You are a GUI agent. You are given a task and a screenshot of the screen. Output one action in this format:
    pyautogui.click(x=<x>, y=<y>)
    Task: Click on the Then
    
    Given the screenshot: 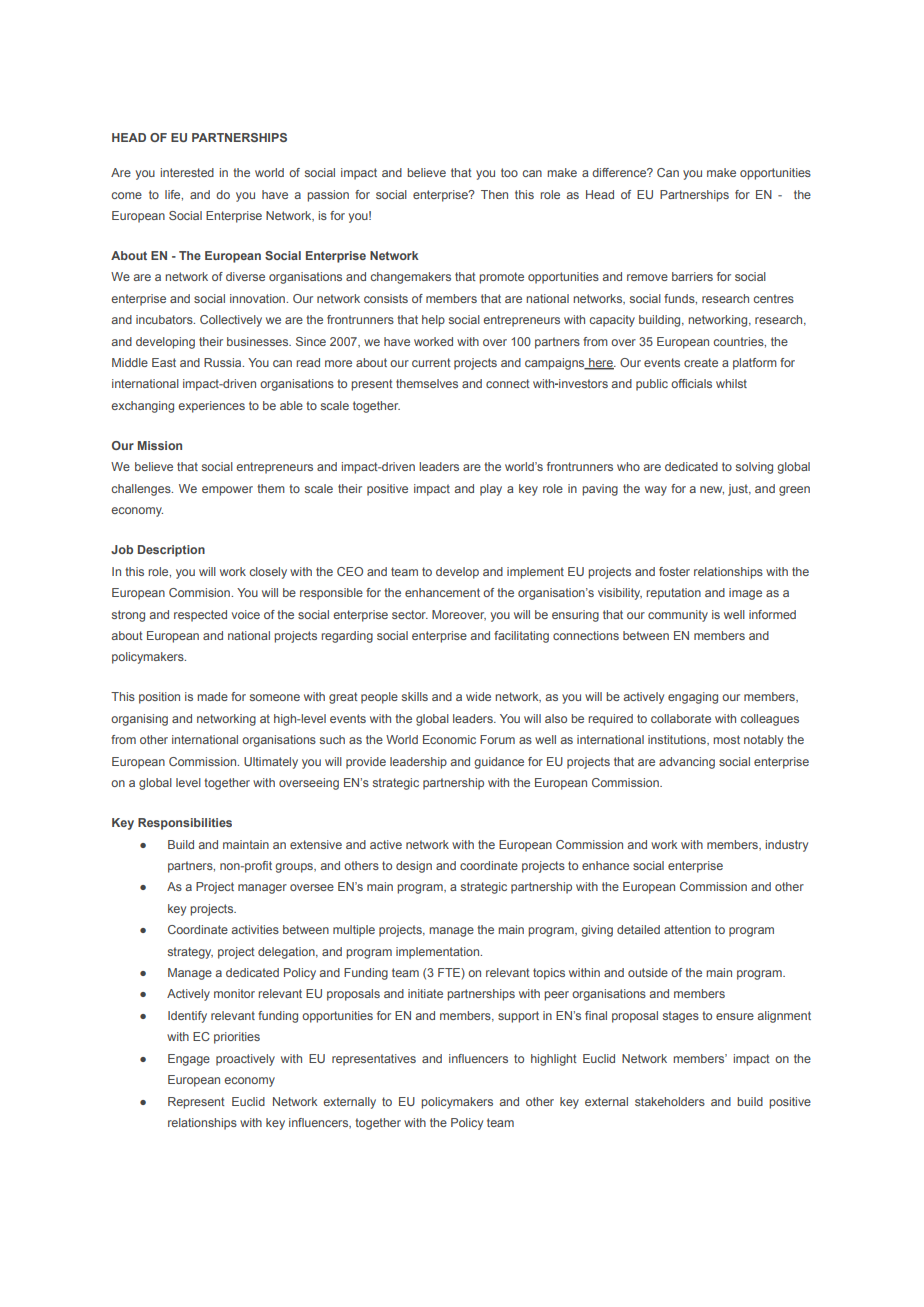 What is the action you would take?
    pyautogui.click(x=494, y=194)
